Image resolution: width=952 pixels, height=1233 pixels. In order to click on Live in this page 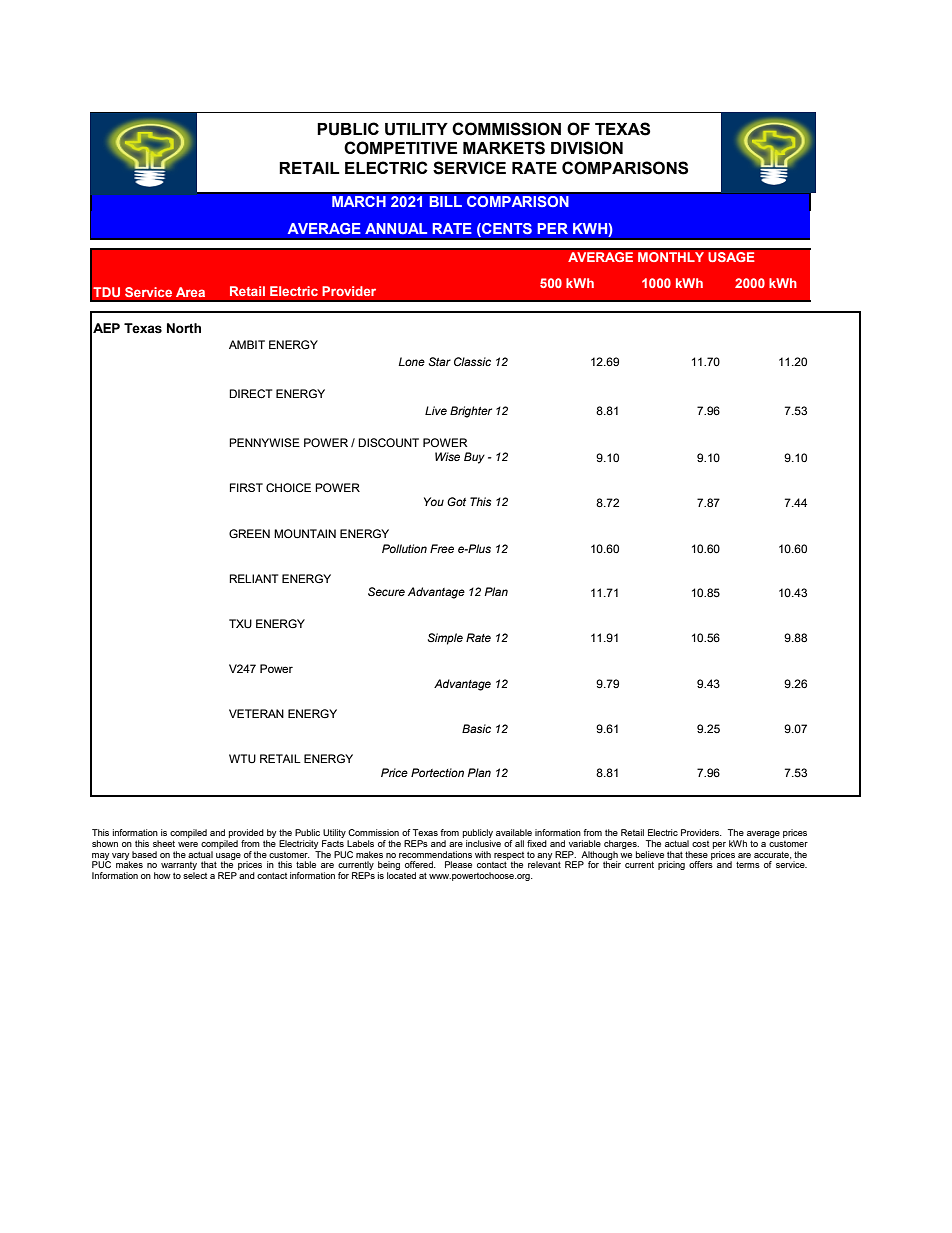, I will do `click(436, 410)`.
